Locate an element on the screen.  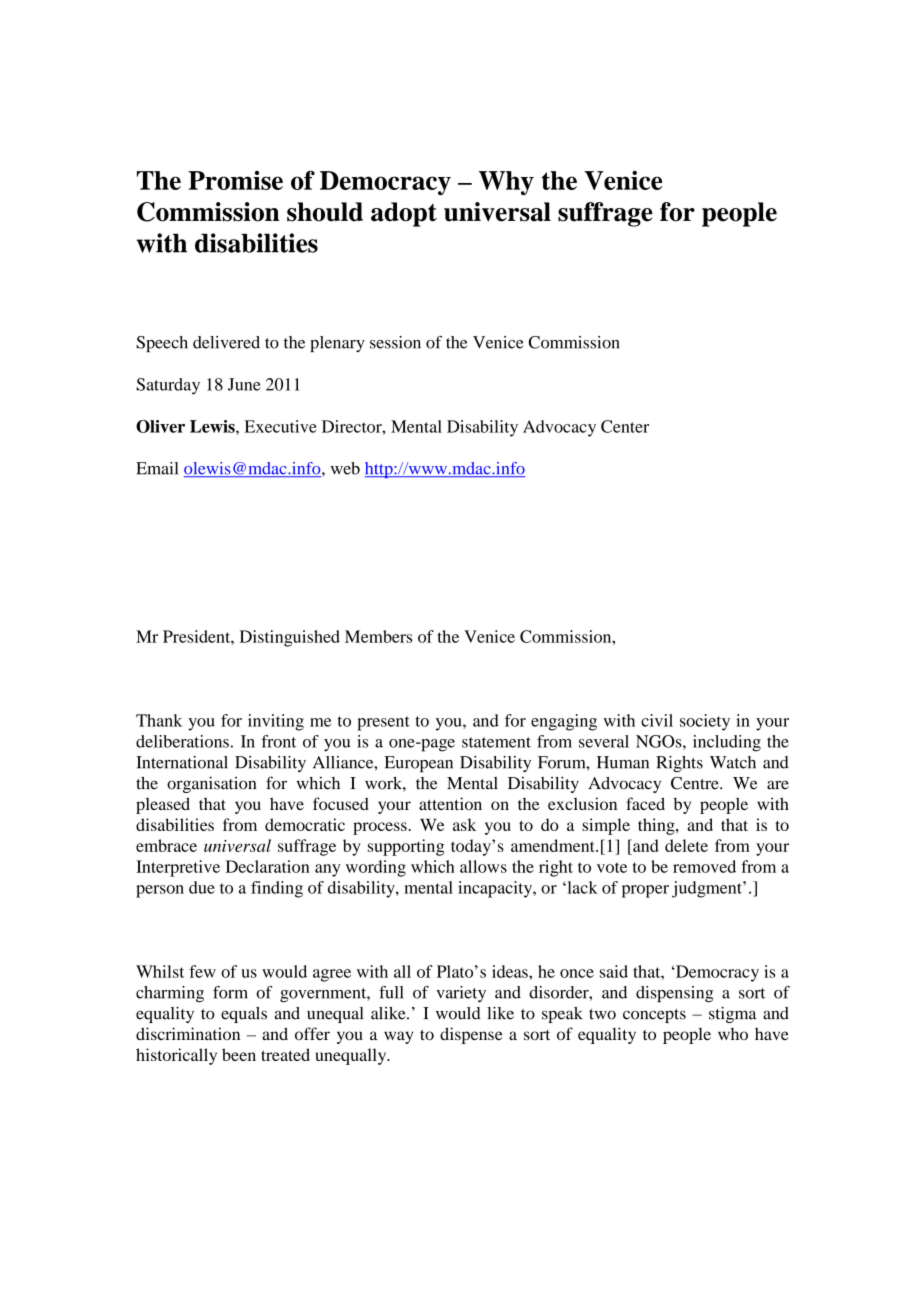
Why is located at coordinates (506, 183).
